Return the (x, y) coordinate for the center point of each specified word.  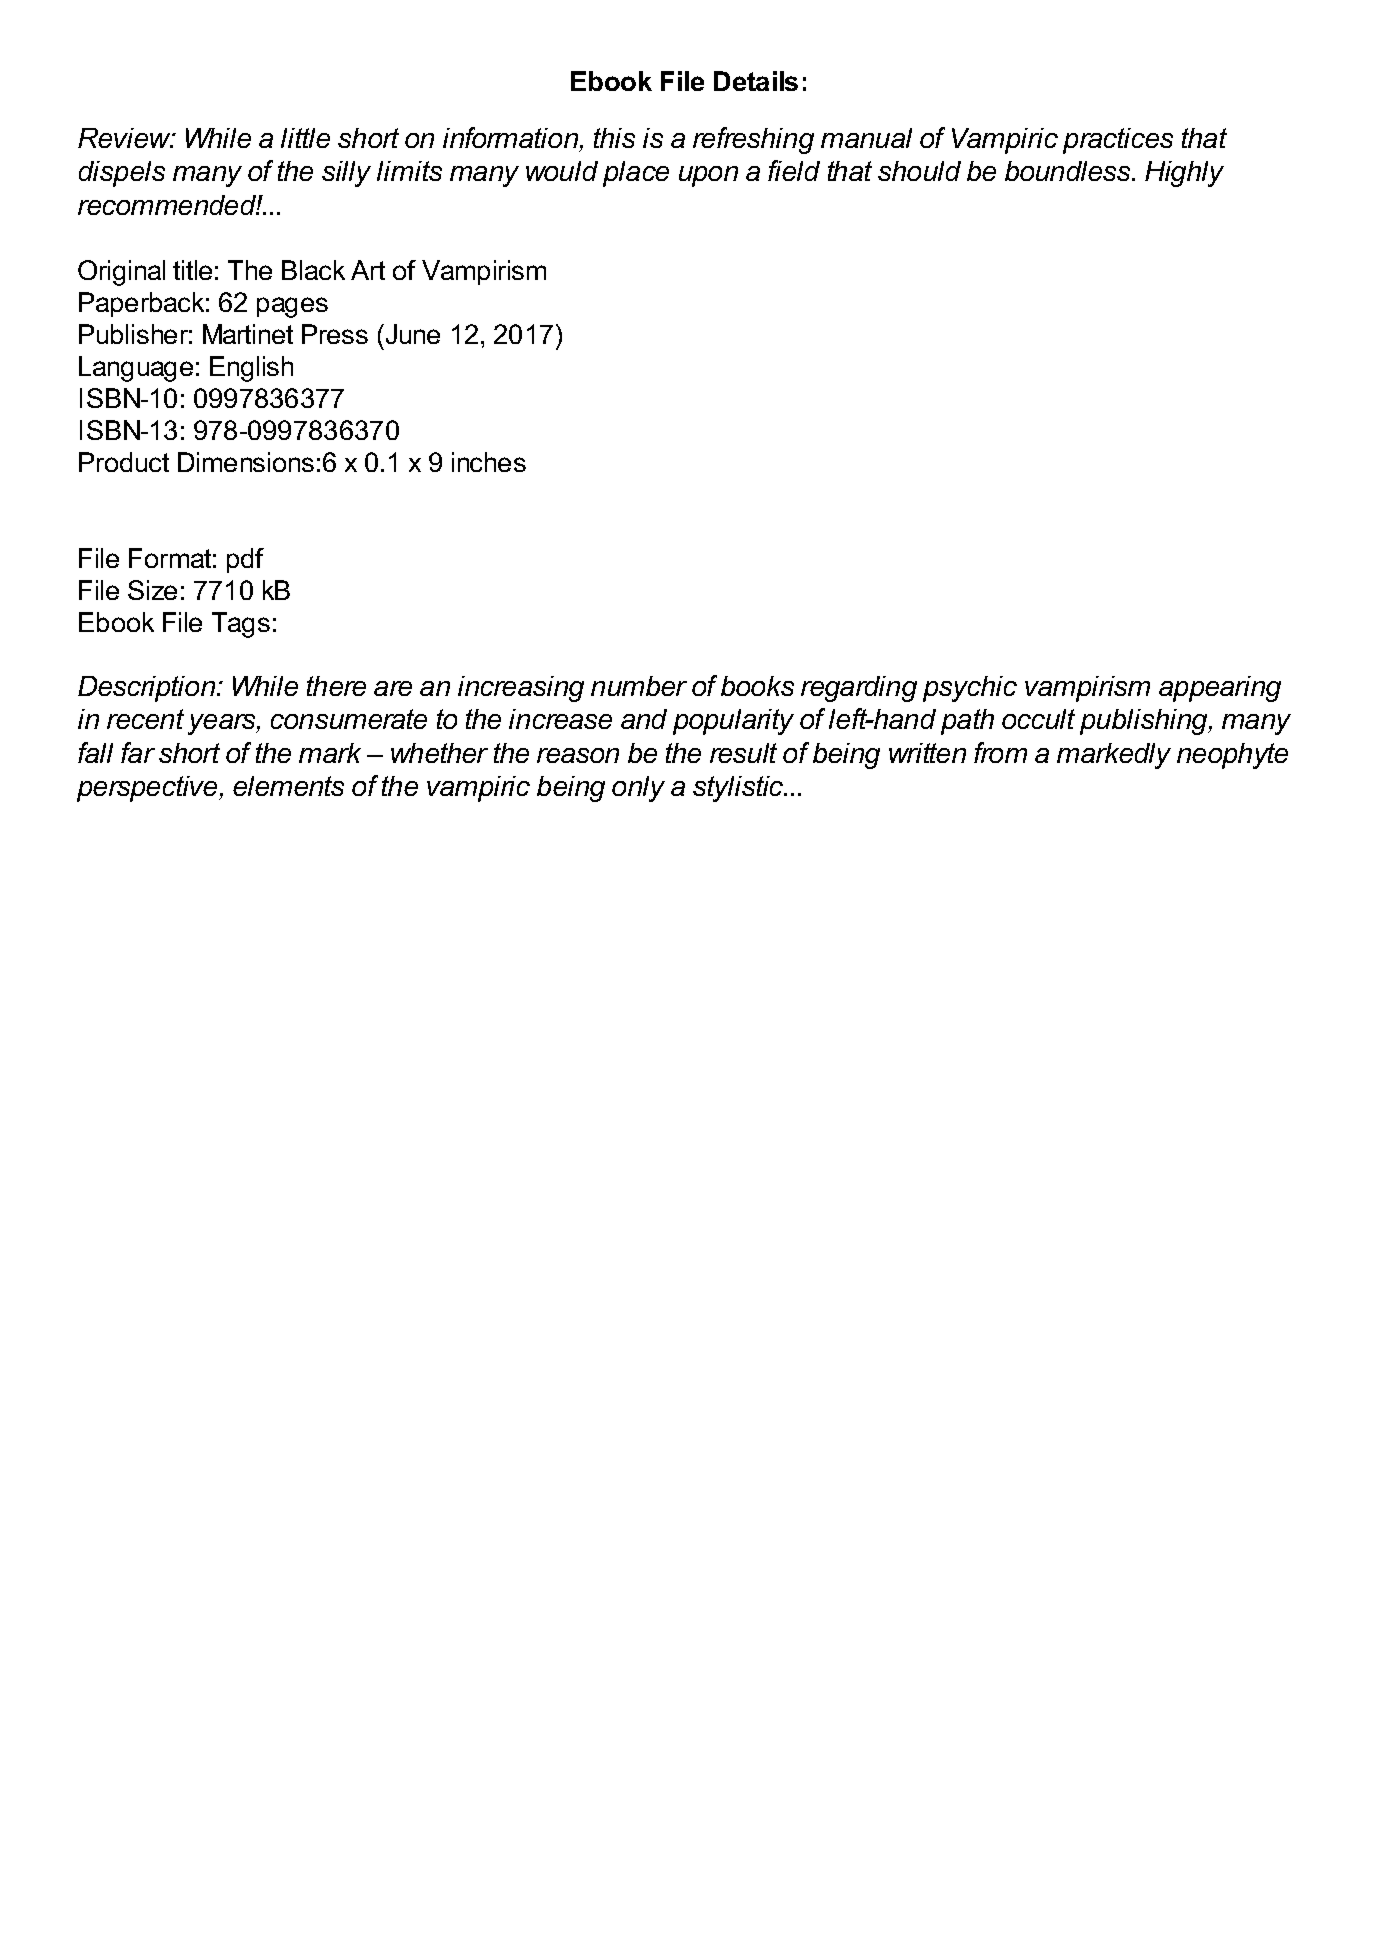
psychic (970, 689)
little (305, 138)
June (411, 334)
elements (288, 786)
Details (756, 81)
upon (708, 176)
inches (489, 462)
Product (124, 462)
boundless (1069, 171)
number (639, 686)
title (192, 270)
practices (1118, 141)
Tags (241, 625)
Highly (1184, 174)
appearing (1220, 689)
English (251, 369)
